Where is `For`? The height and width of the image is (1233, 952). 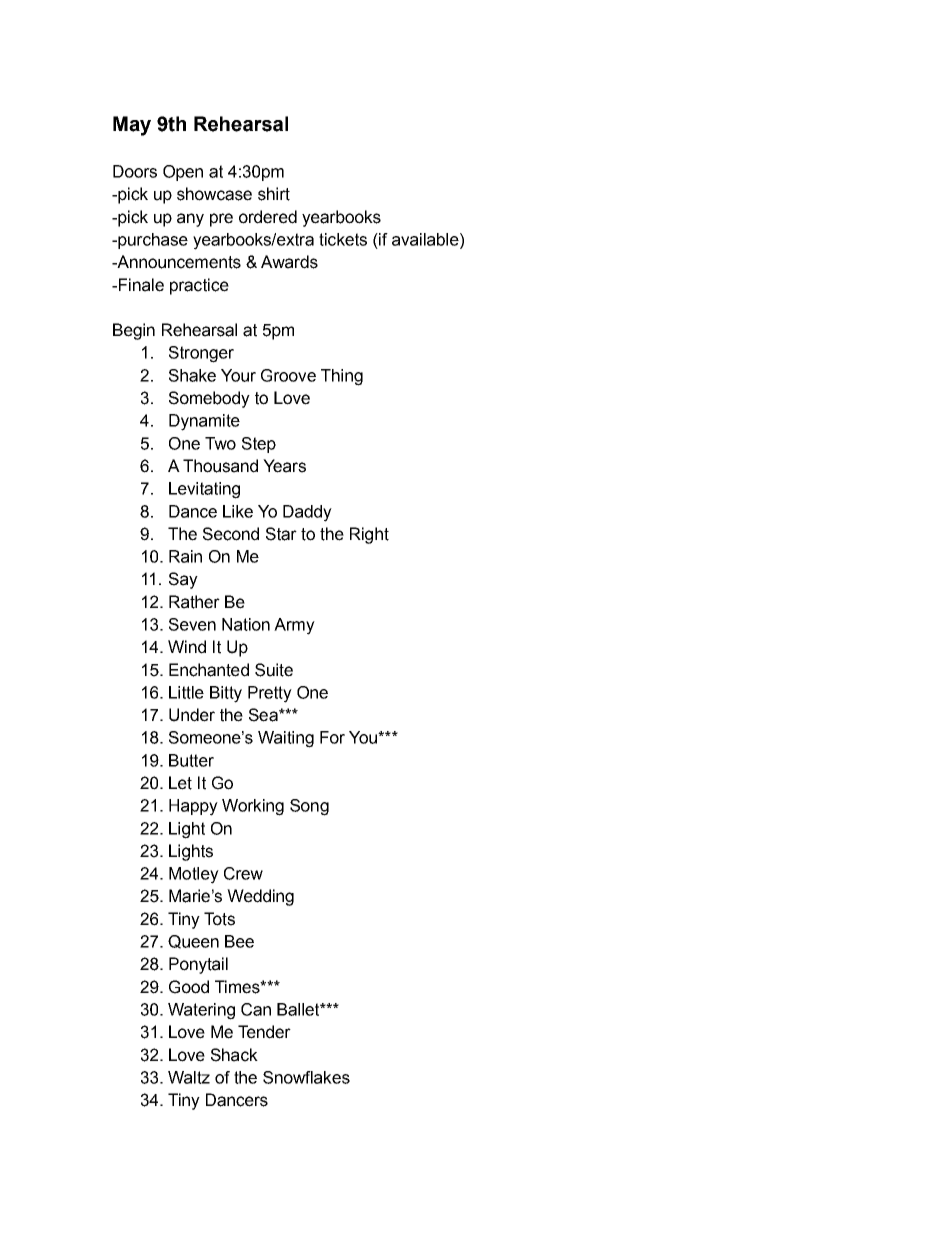
For is located at coordinates (332, 737).
